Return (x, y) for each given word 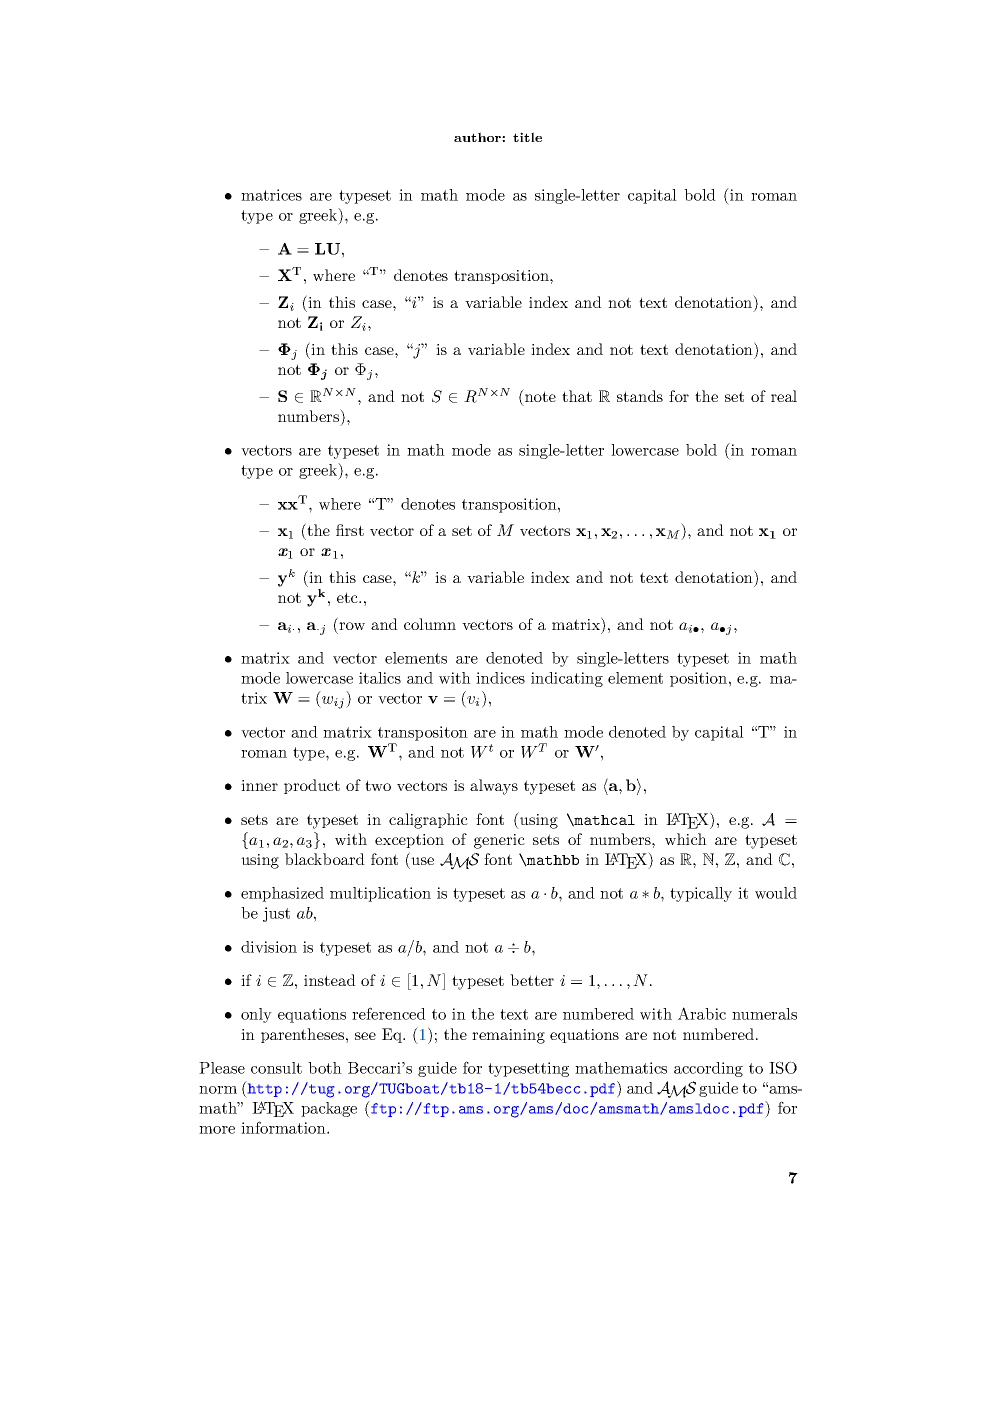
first (350, 530)
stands (640, 396)
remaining (508, 1036)
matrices (271, 195)
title (527, 137)
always (494, 787)
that (577, 396)
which (686, 839)
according (708, 1069)
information (284, 1127)
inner (259, 785)
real (784, 396)
